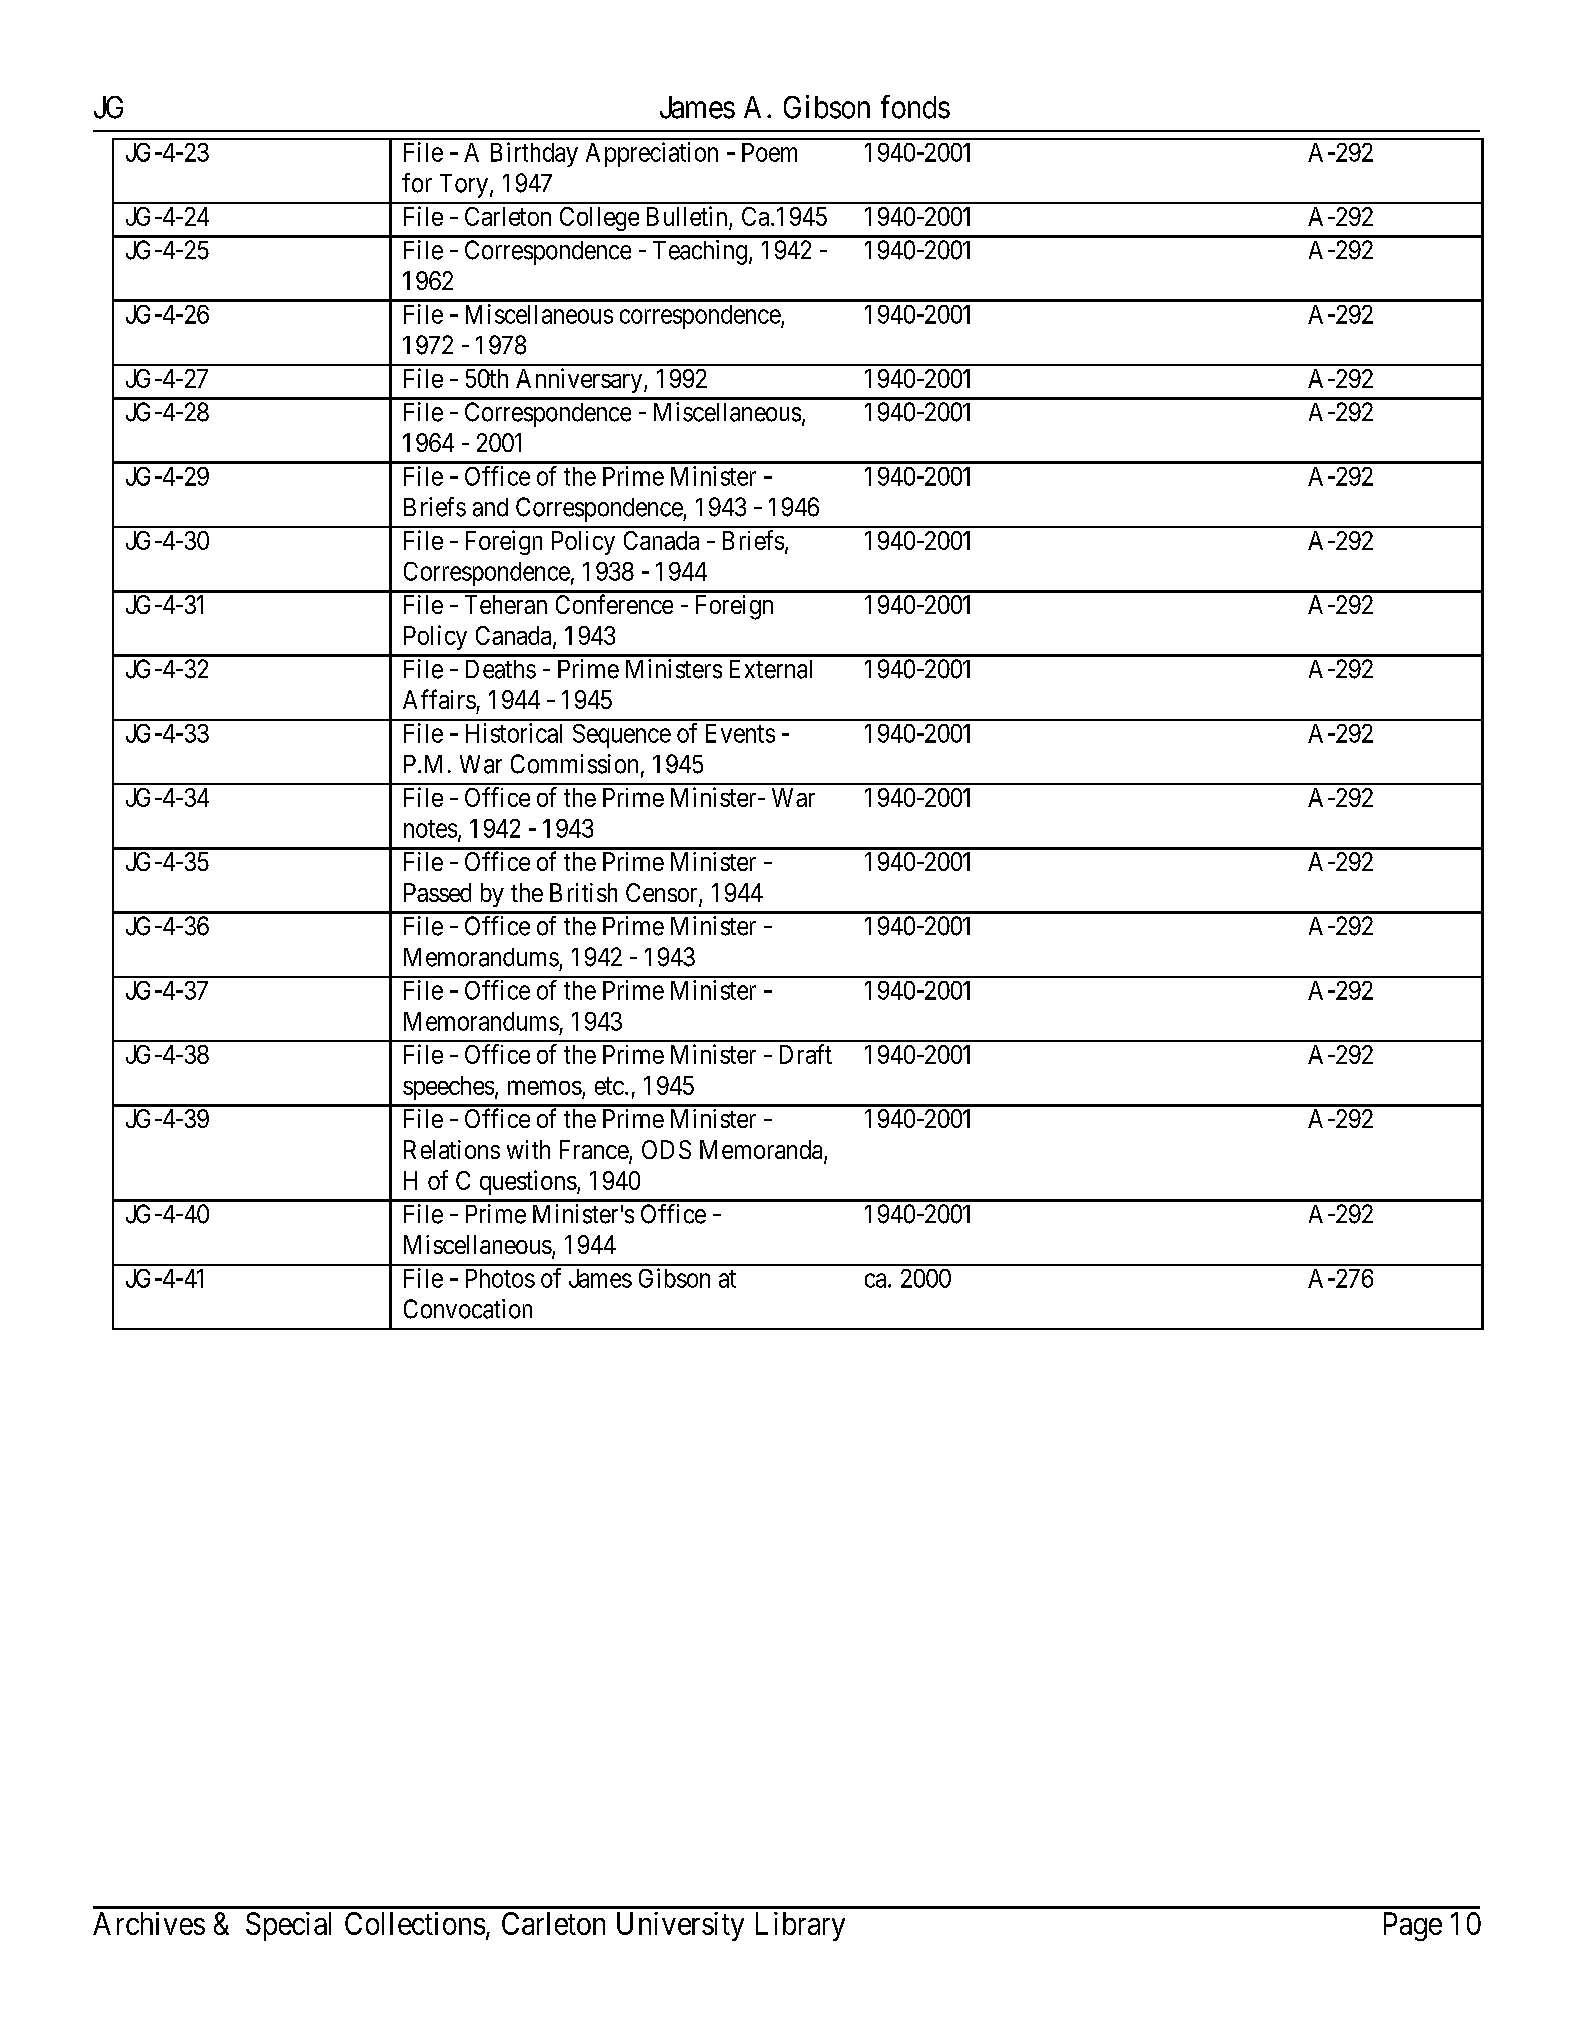 The height and width of the image is (2036, 1573). What do you see at coordinates (500, 1278) in the image?
I see `Photos` at bounding box center [500, 1278].
